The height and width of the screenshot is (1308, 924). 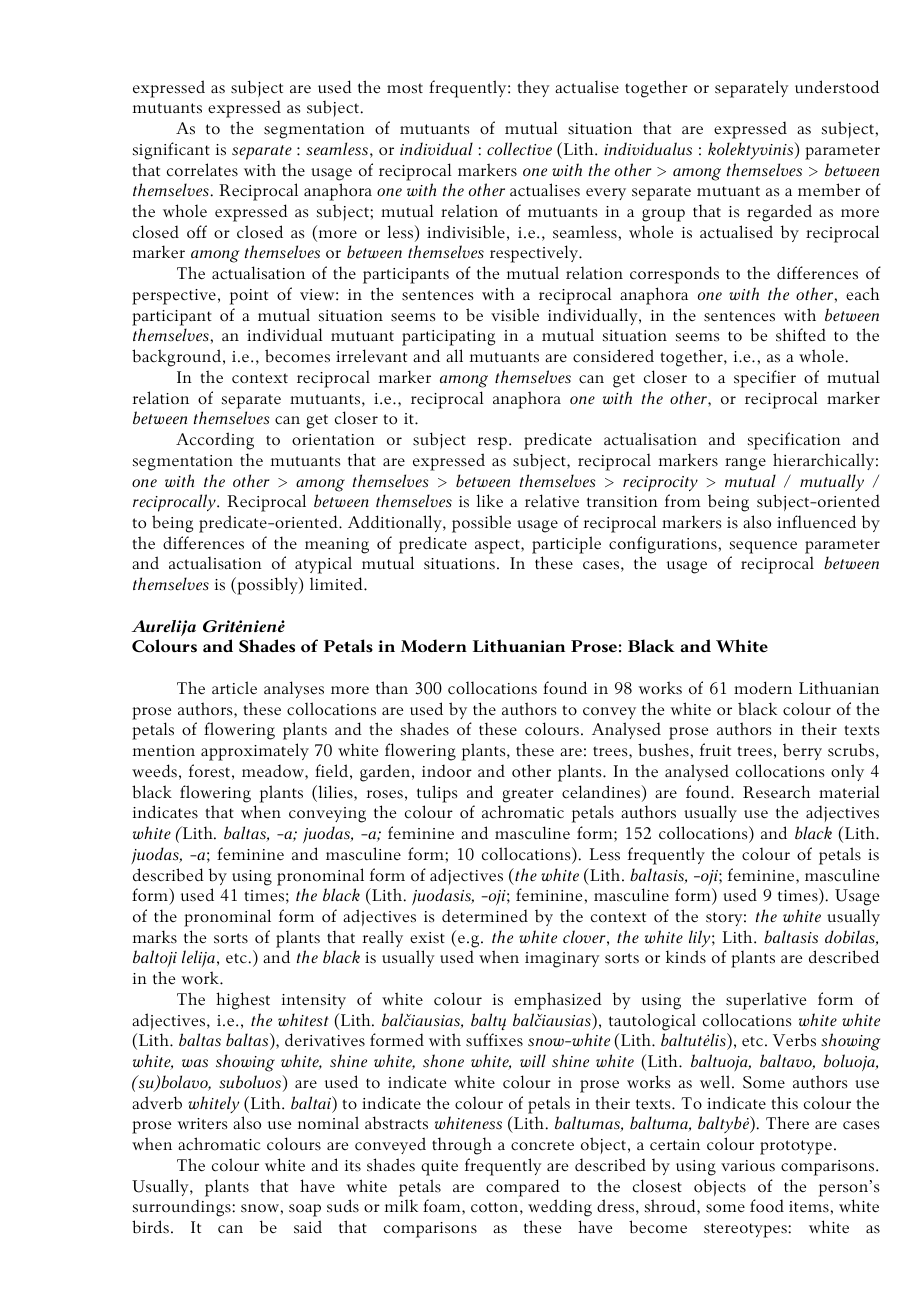 What do you see at coordinates (255, 752) in the screenshot?
I see `approximately` at bounding box center [255, 752].
